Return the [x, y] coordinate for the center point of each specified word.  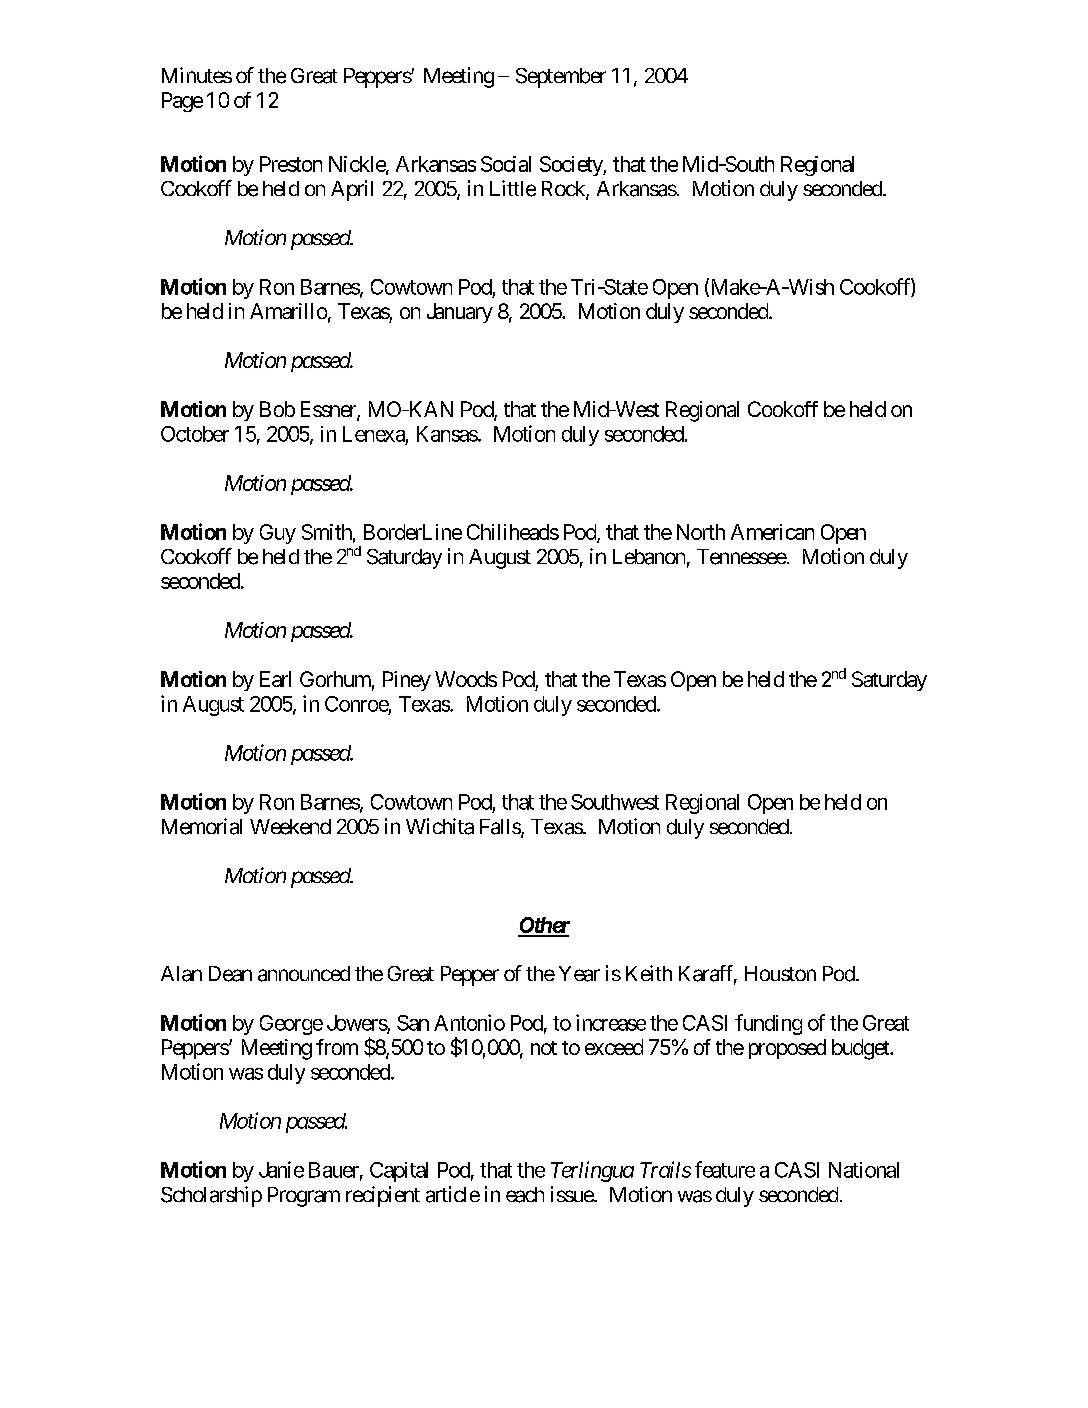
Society [572, 166]
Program [304, 1197]
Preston [291, 164]
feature [725, 1169]
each [525, 1195]
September [561, 78]
